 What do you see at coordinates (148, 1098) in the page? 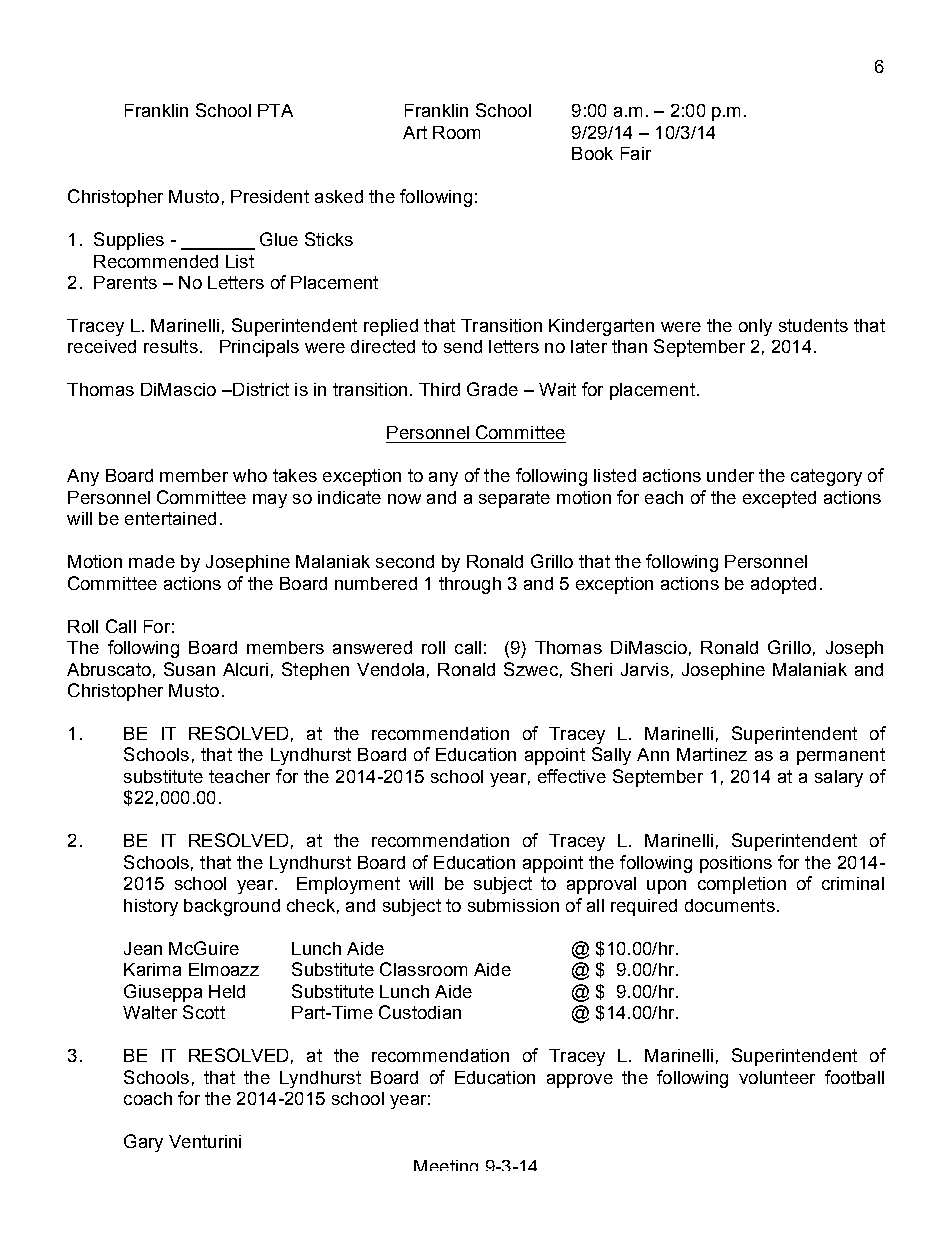
I see `coach` at bounding box center [148, 1098].
